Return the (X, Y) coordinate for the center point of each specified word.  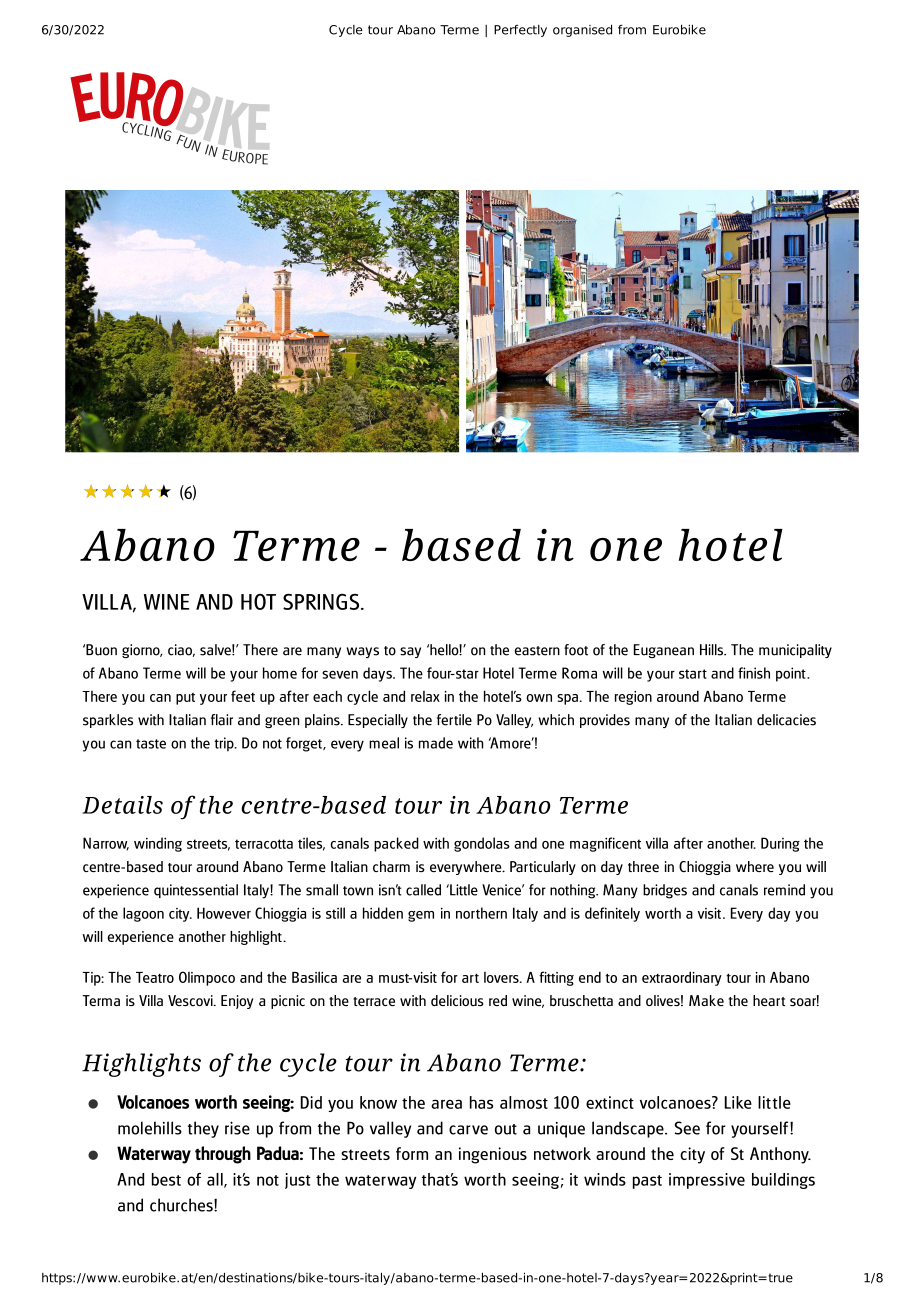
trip (225, 744)
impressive (707, 1181)
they (203, 1129)
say (410, 652)
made (436, 743)
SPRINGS (322, 602)
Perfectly (520, 30)
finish (754, 673)
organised (582, 30)
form (412, 1153)
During (780, 844)
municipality (795, 651)
